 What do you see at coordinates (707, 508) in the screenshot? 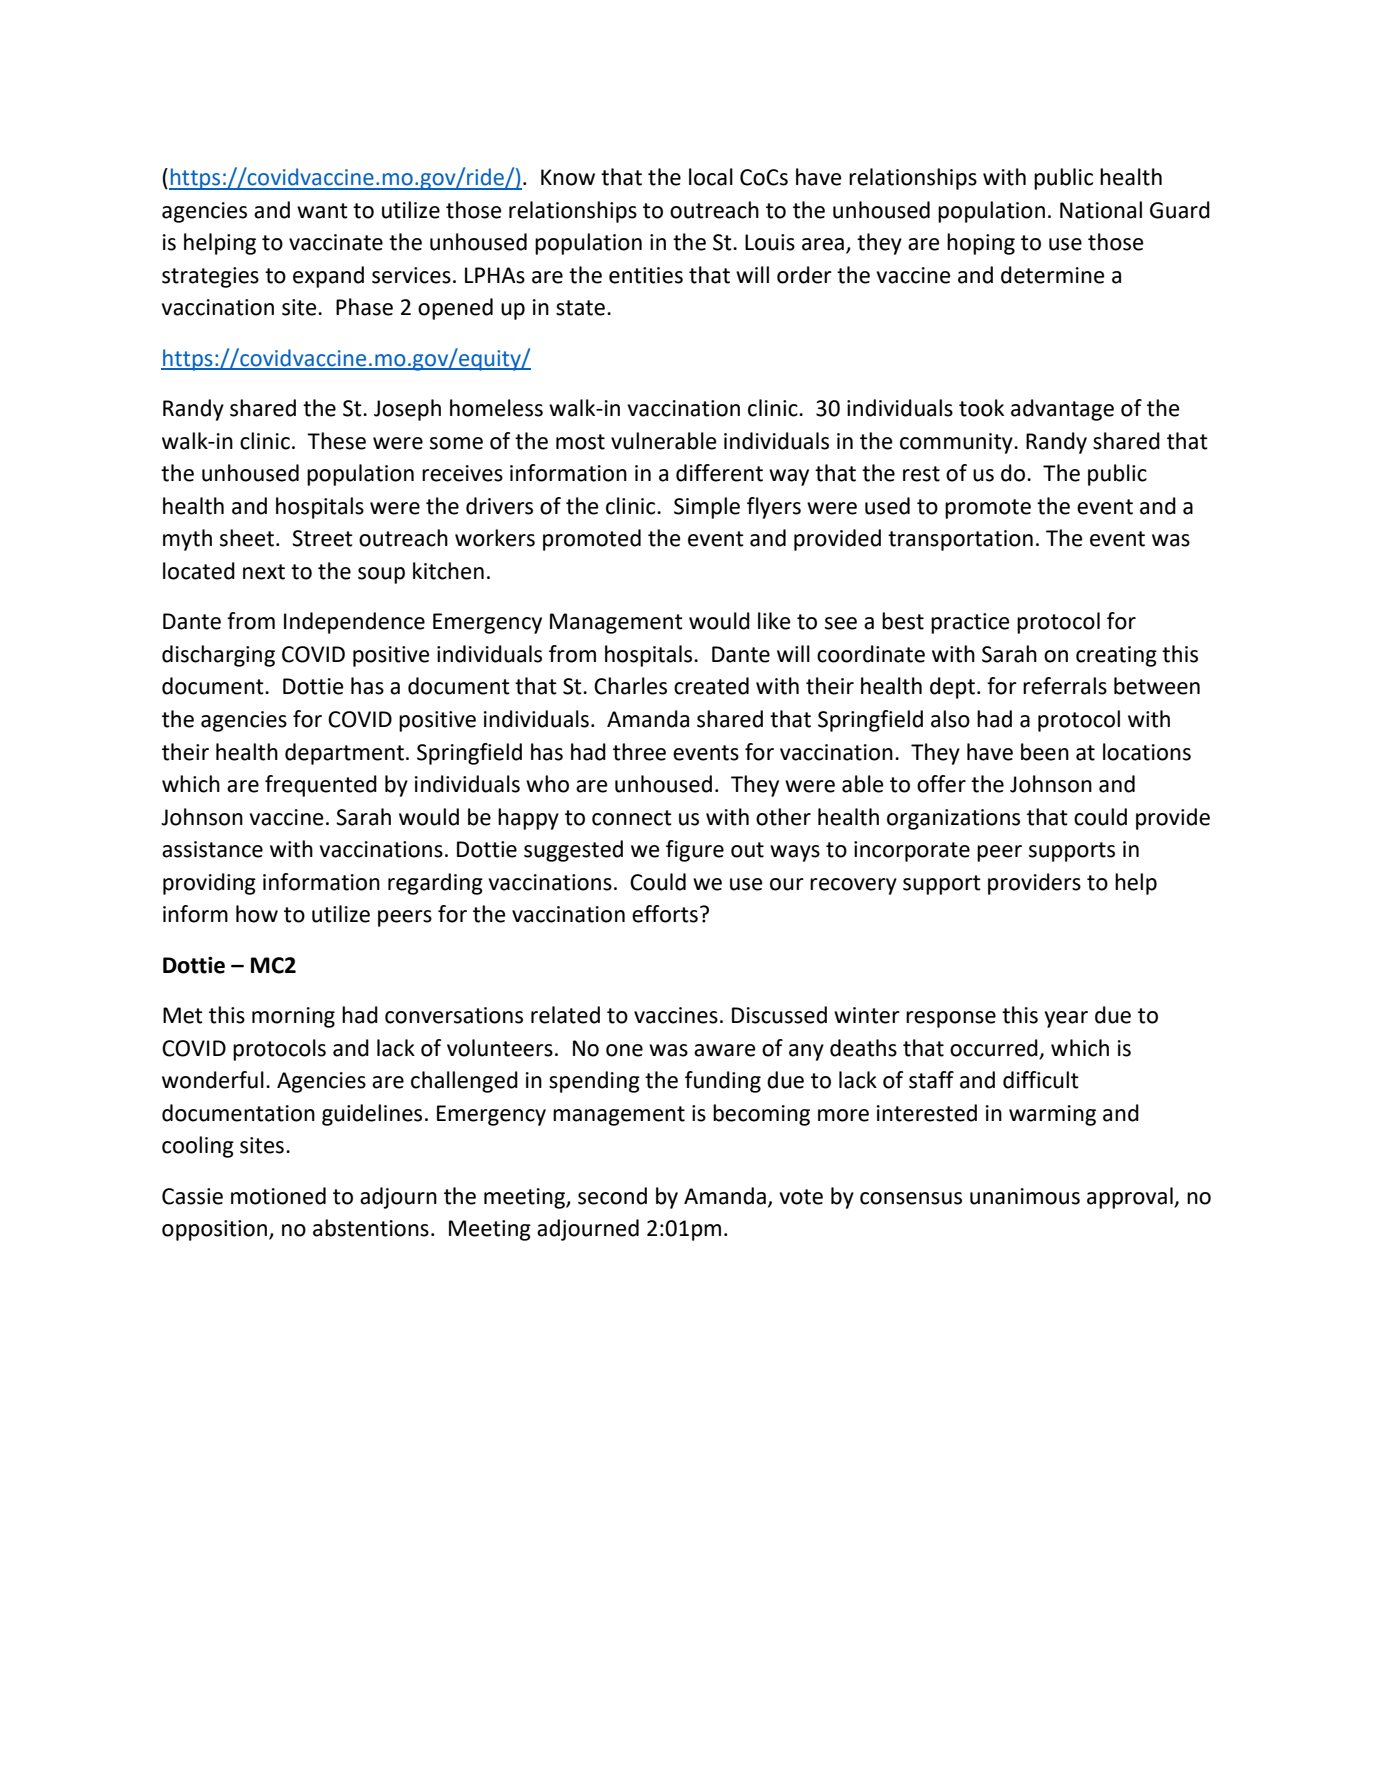
I see `Simple` at bounding box center [707, 508].
